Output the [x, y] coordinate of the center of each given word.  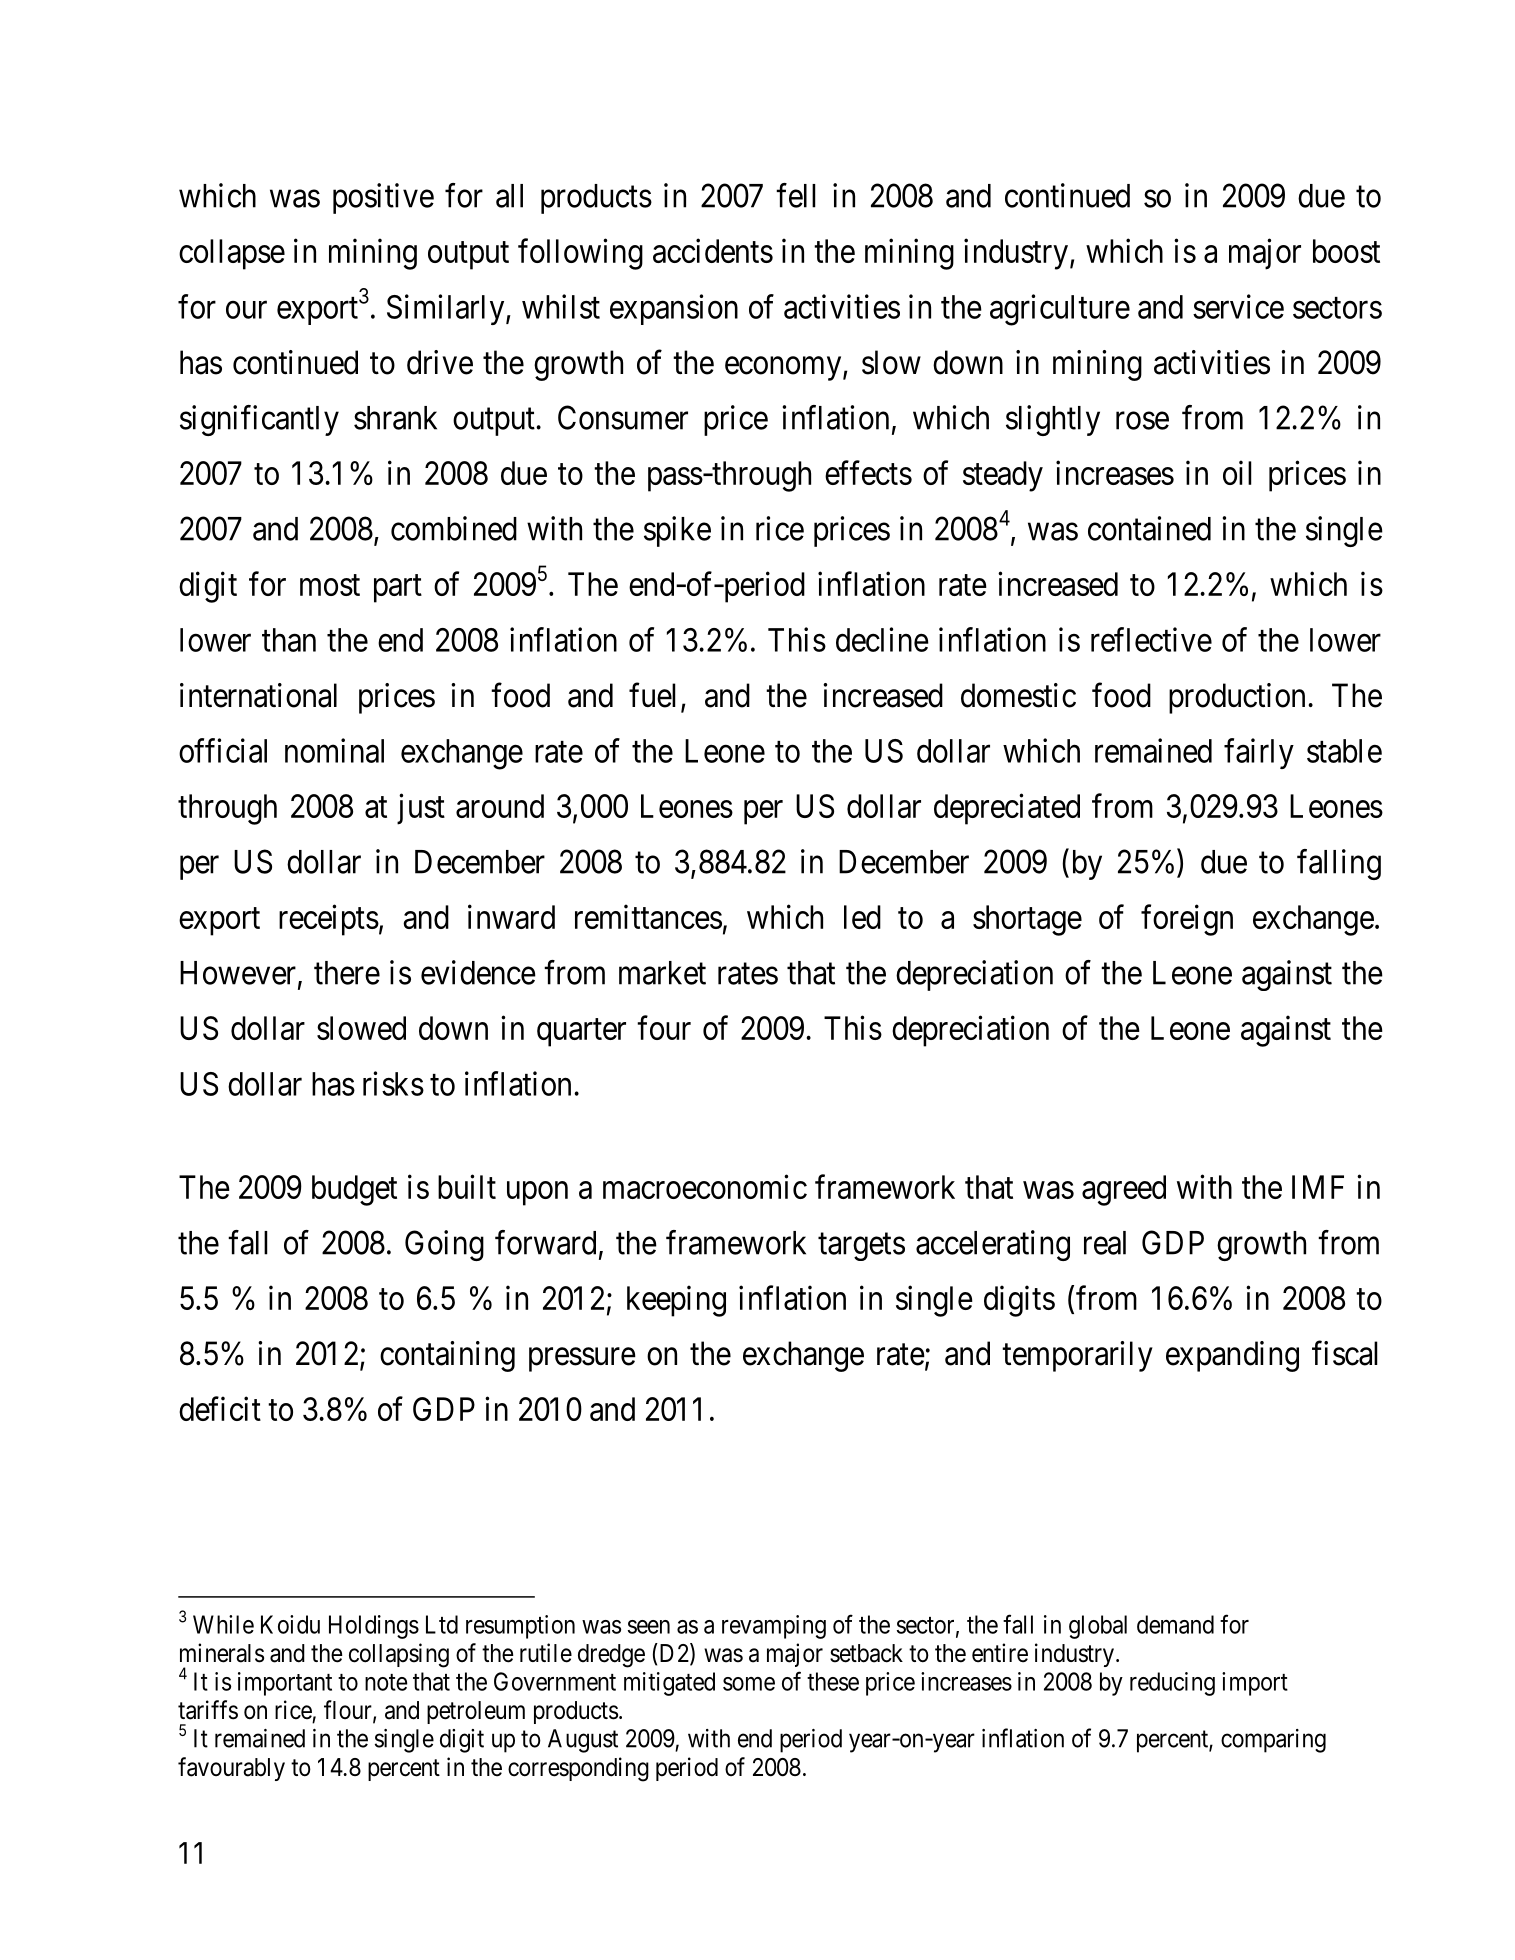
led [862, 917]
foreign [1187, 920]
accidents [713, 250]
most [330, 585]
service [1238, 306]
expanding [1232, 1356]
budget [354, 1190]
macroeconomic [705, 1186]
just [421, 809]
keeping [676, 1301]
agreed [1124, 1190]
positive [383, 198]
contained [1149, 528]
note [386, 1682]
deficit [220, 1408]
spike [677, 531]
